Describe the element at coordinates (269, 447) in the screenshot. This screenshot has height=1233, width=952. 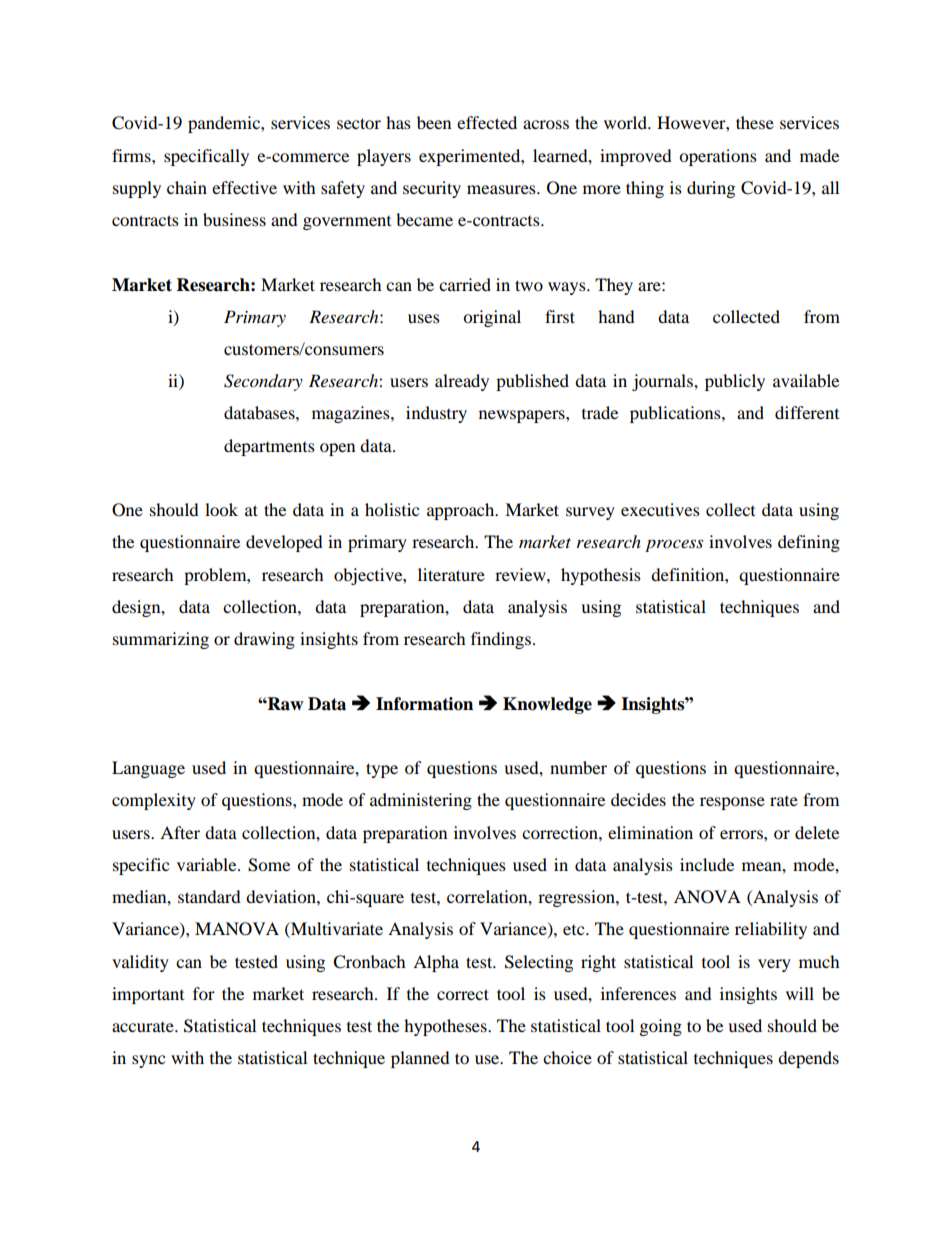
I see `departments` at that location.
